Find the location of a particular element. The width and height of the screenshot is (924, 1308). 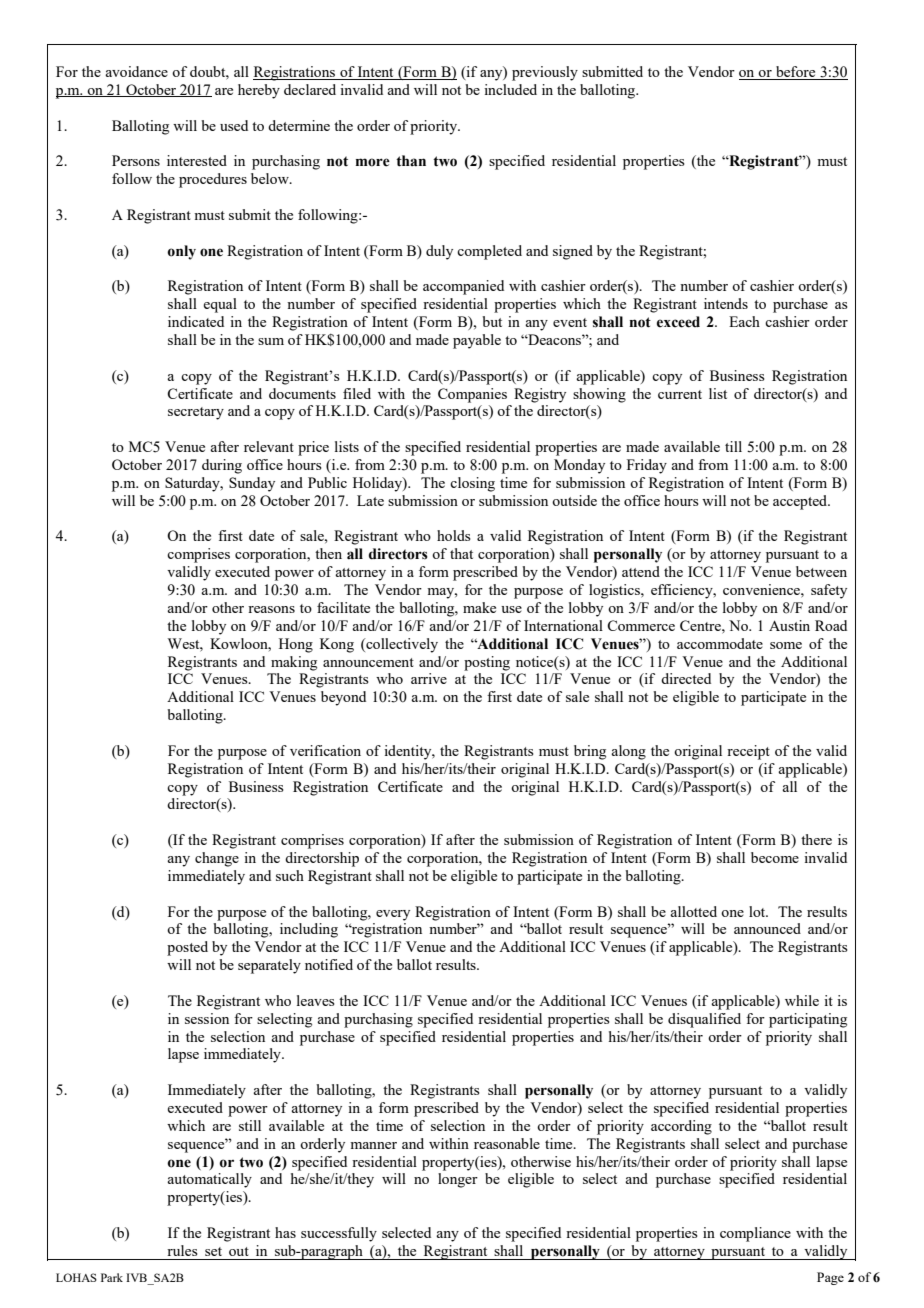

posted is located at coordinates (187, 948).
